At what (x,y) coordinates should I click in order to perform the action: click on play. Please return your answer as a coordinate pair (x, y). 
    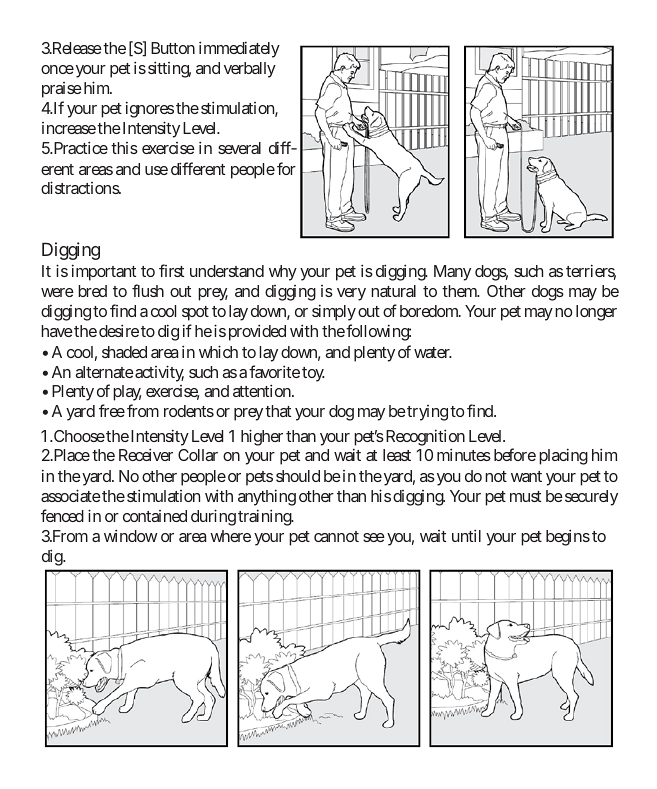
    Looking at the image, I should click on (127, 393).
